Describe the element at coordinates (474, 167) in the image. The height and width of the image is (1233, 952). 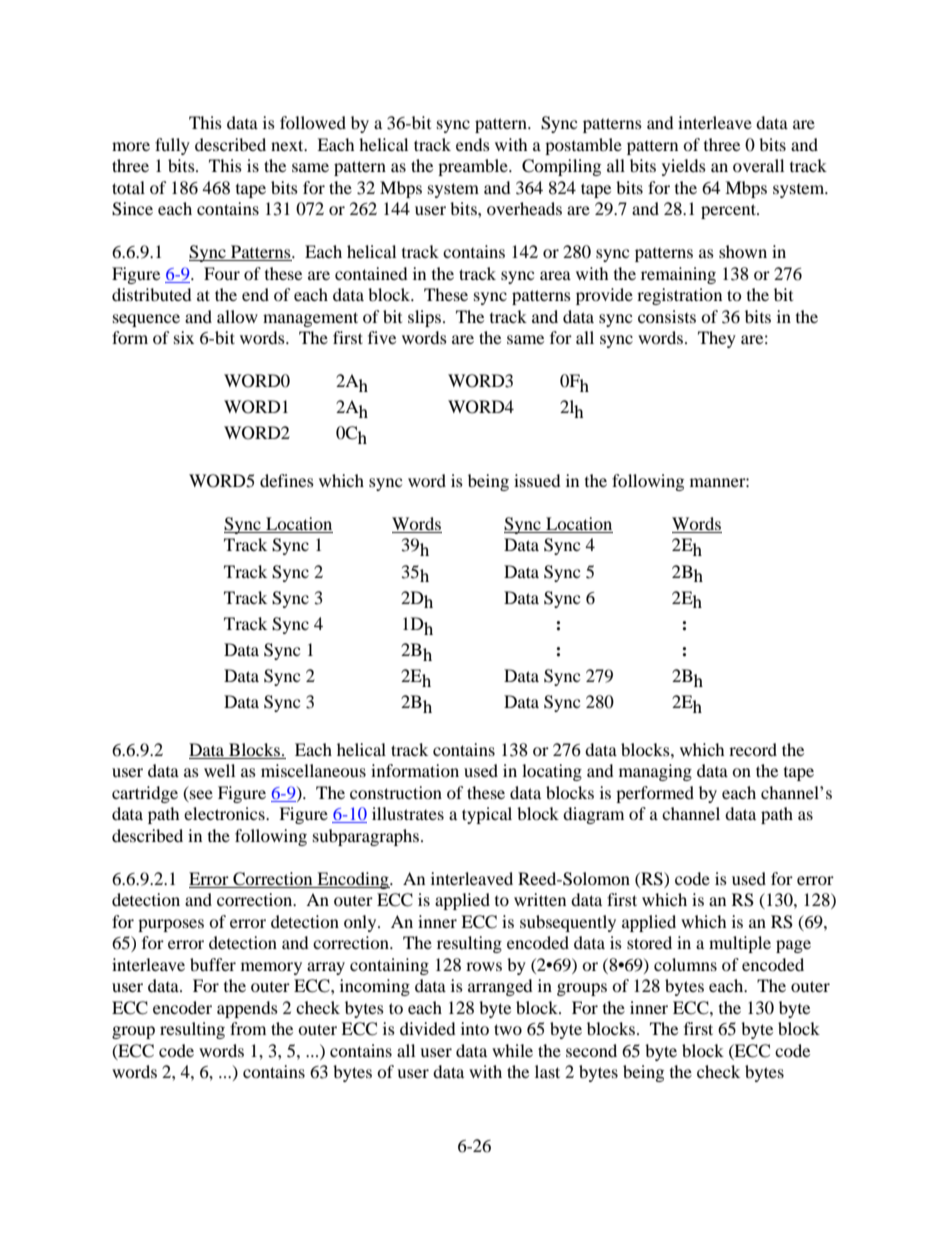
I see `preamble` at that location.
